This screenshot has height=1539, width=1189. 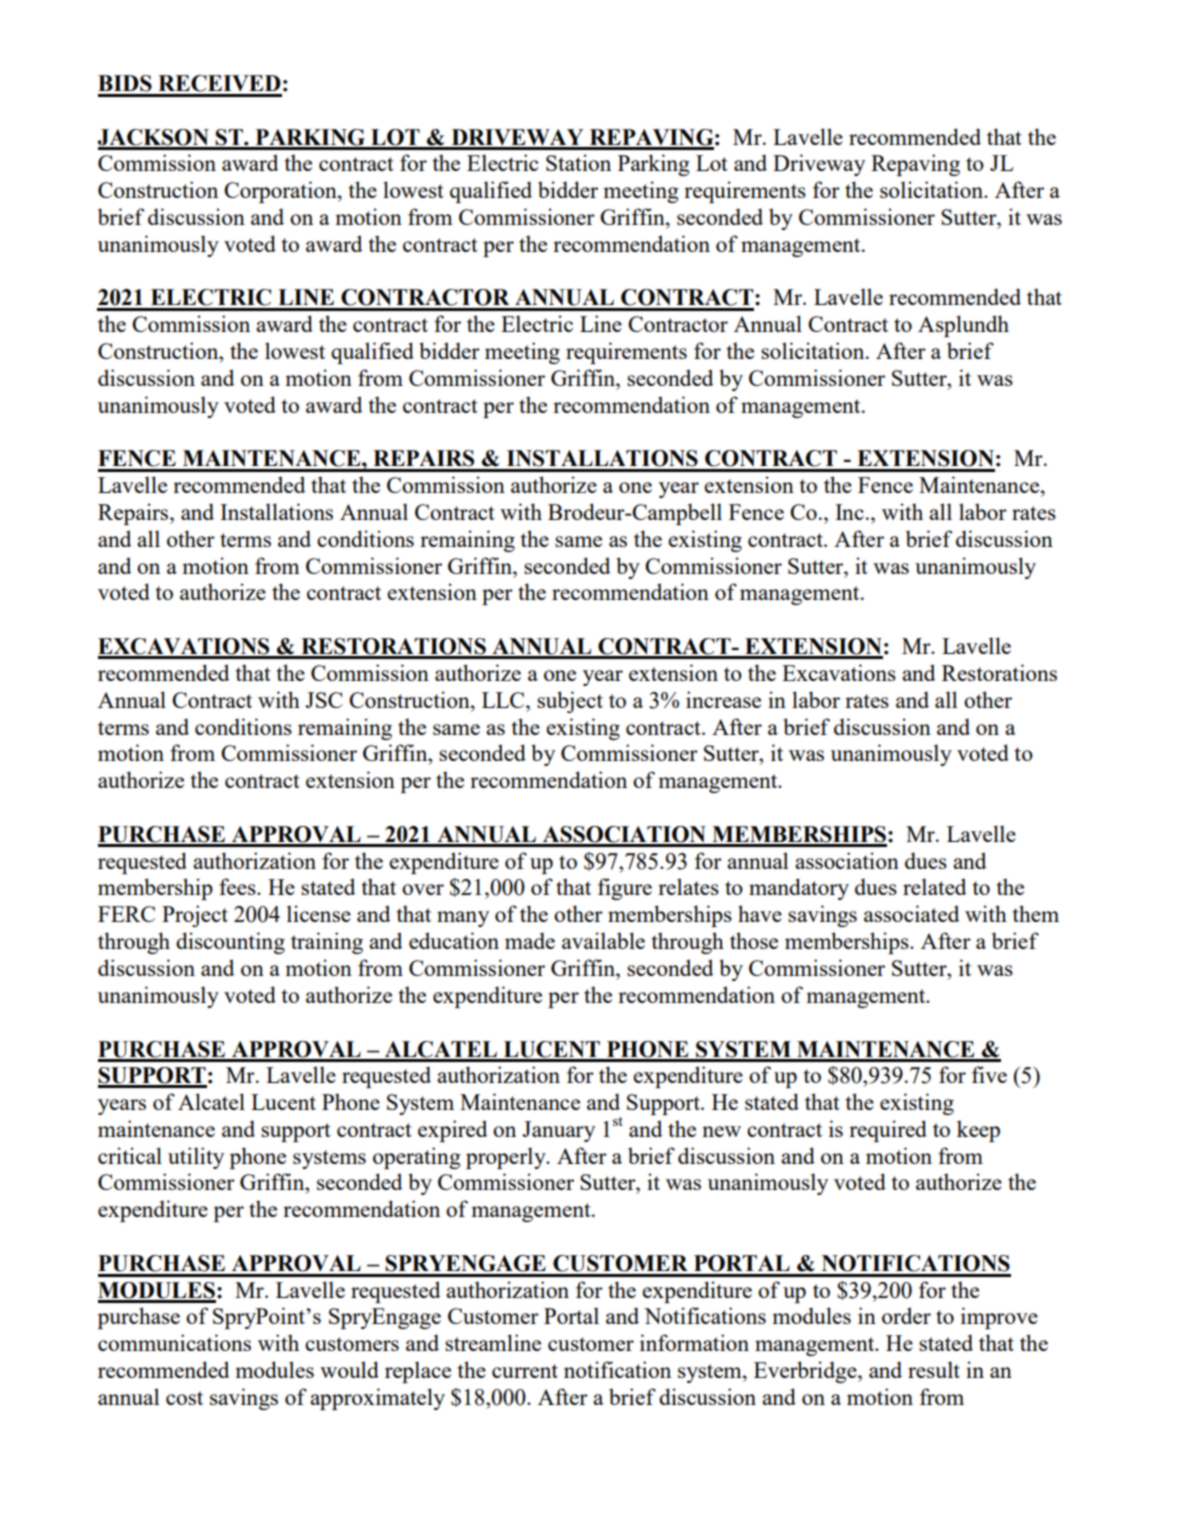 What do you see at coordinates (504, 700) in the screenshot?
I see `LLC` at bounding box center [504, 700].
